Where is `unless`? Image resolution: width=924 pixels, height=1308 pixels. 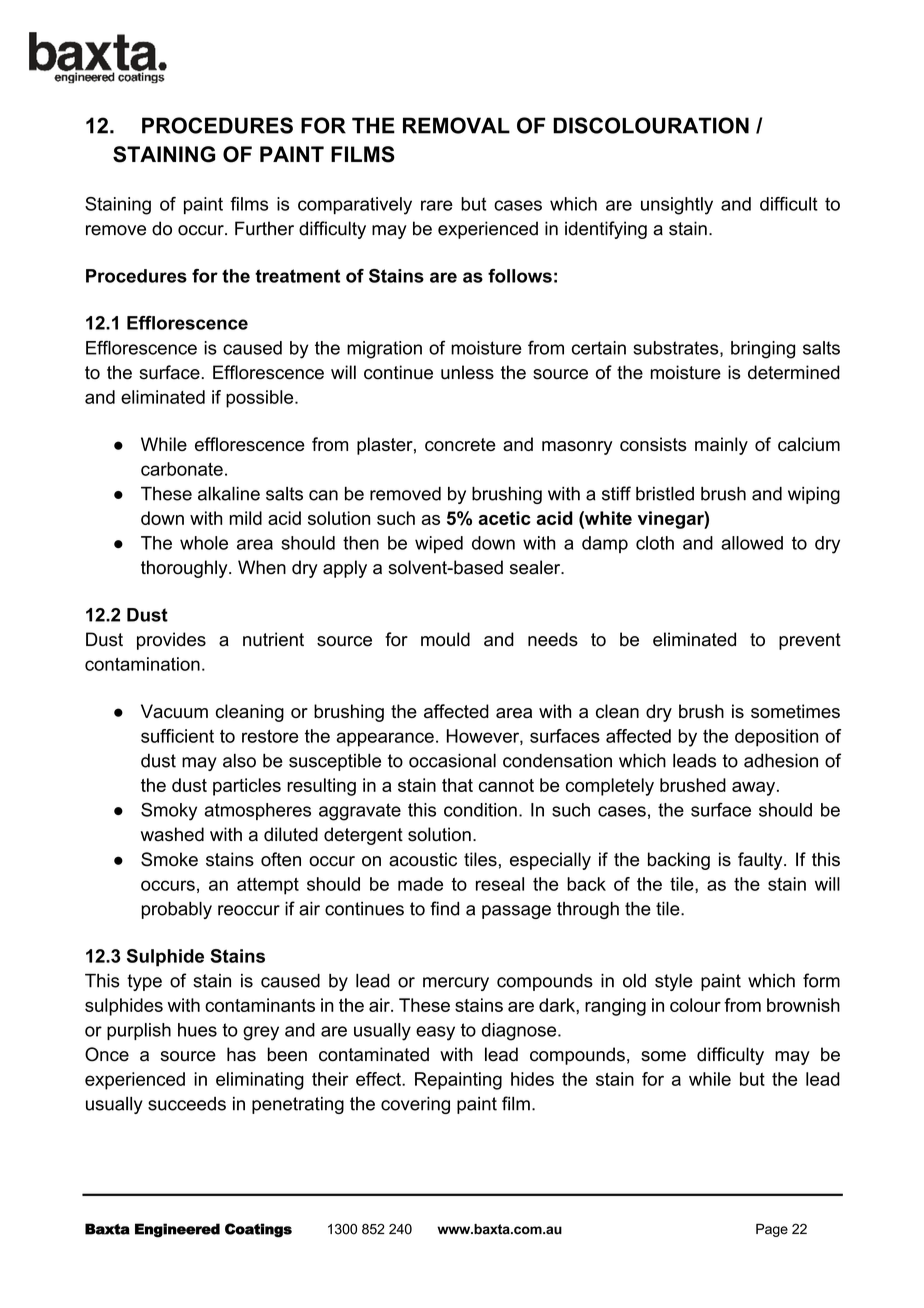
unless is located at coordinates (467, 372).
